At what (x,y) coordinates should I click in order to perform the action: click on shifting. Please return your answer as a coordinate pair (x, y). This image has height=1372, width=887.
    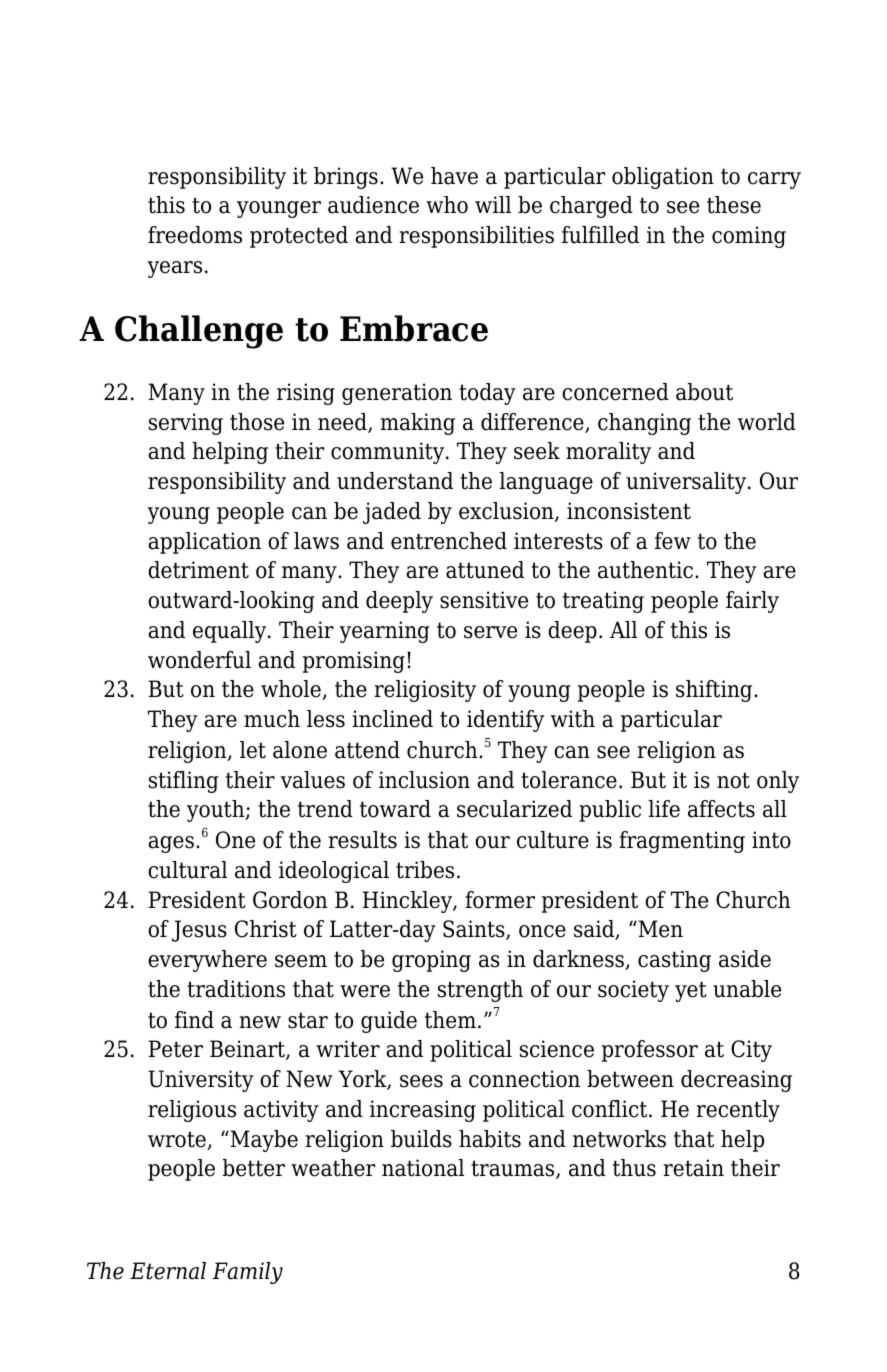
    Looking at the image, I should click on (715, 691).
